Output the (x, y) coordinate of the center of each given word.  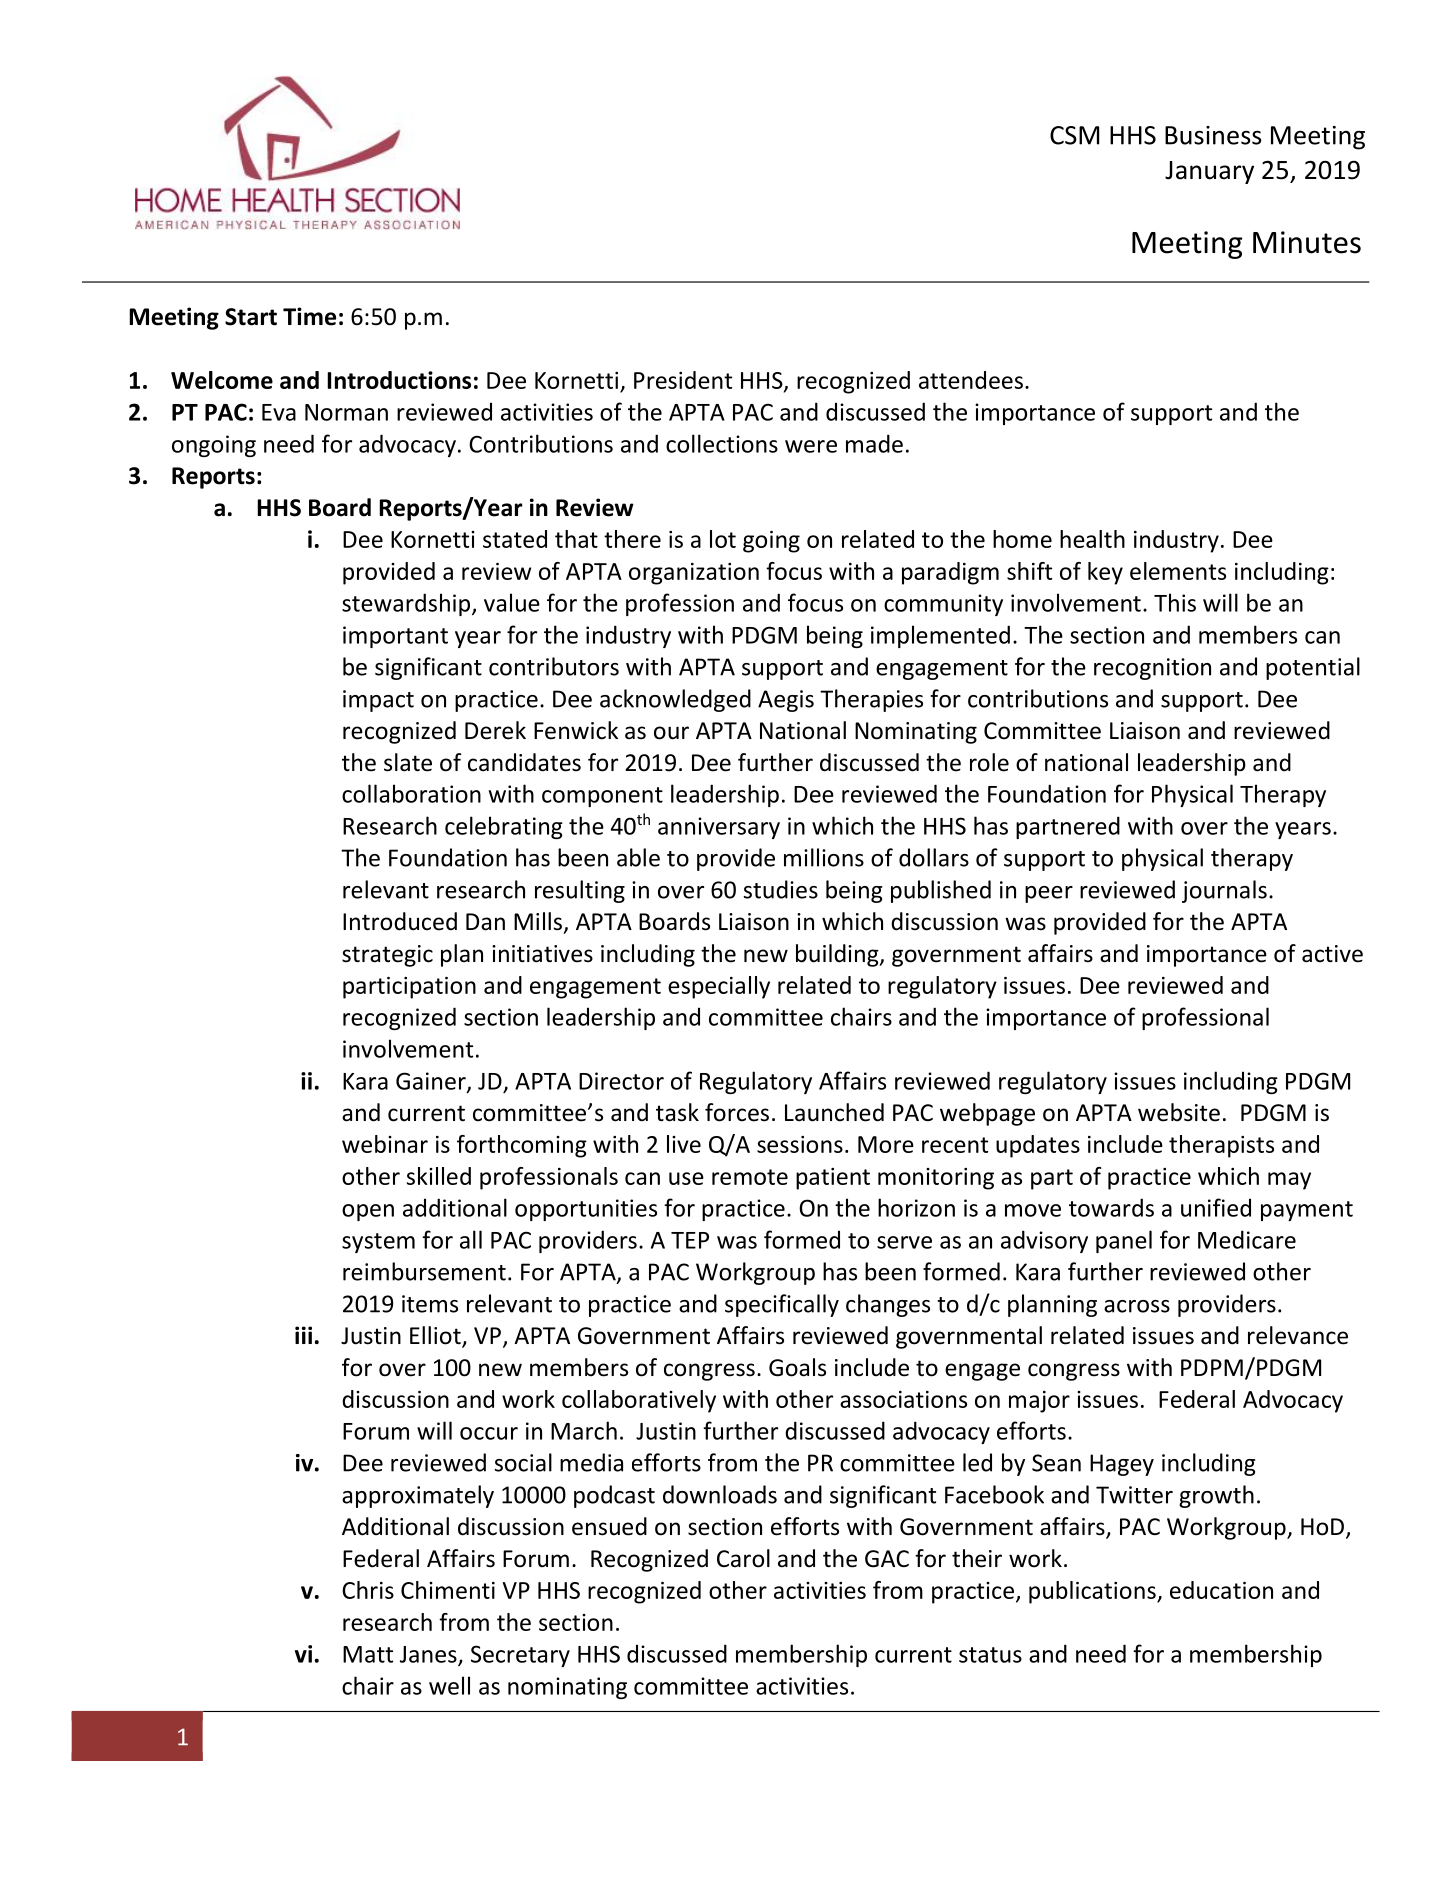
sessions (800, 1144)
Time (309, 316)
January (1209, 172)
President (683, 380)
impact (378, 701)
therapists (1221, 1146)
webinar (385, 1144)
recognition (1152, 669)
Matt (368, 1654)
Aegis (786, 701)
